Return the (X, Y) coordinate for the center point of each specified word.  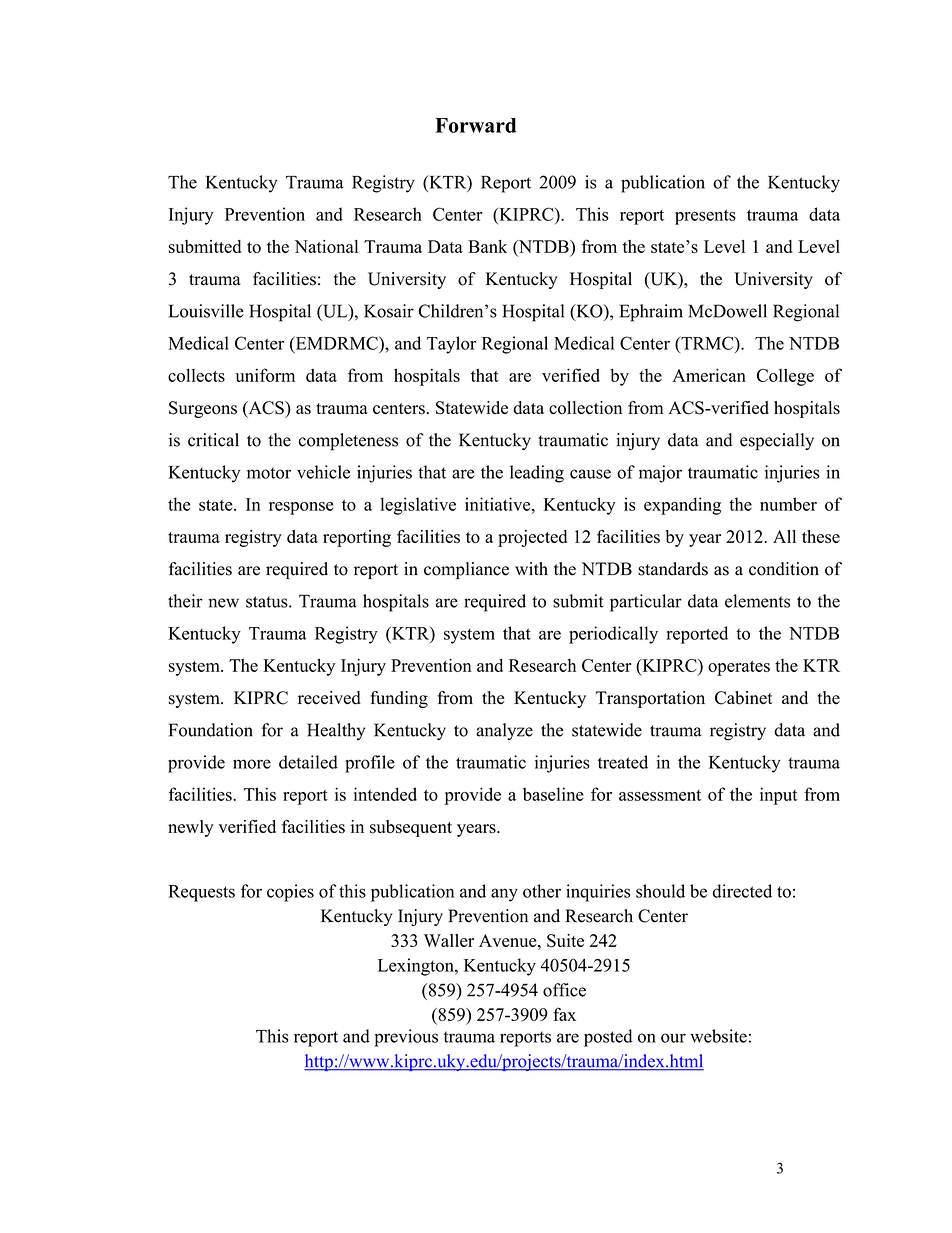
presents (705, 217)
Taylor (451, 345)
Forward (475, 125)
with (531, 568)
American (709, 375)
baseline (553, 794)
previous (406, 1038)
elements (757, 601)
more (252, 764)
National (326, 246)
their (185, 601)
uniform (265, 375)
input (778, 796)
